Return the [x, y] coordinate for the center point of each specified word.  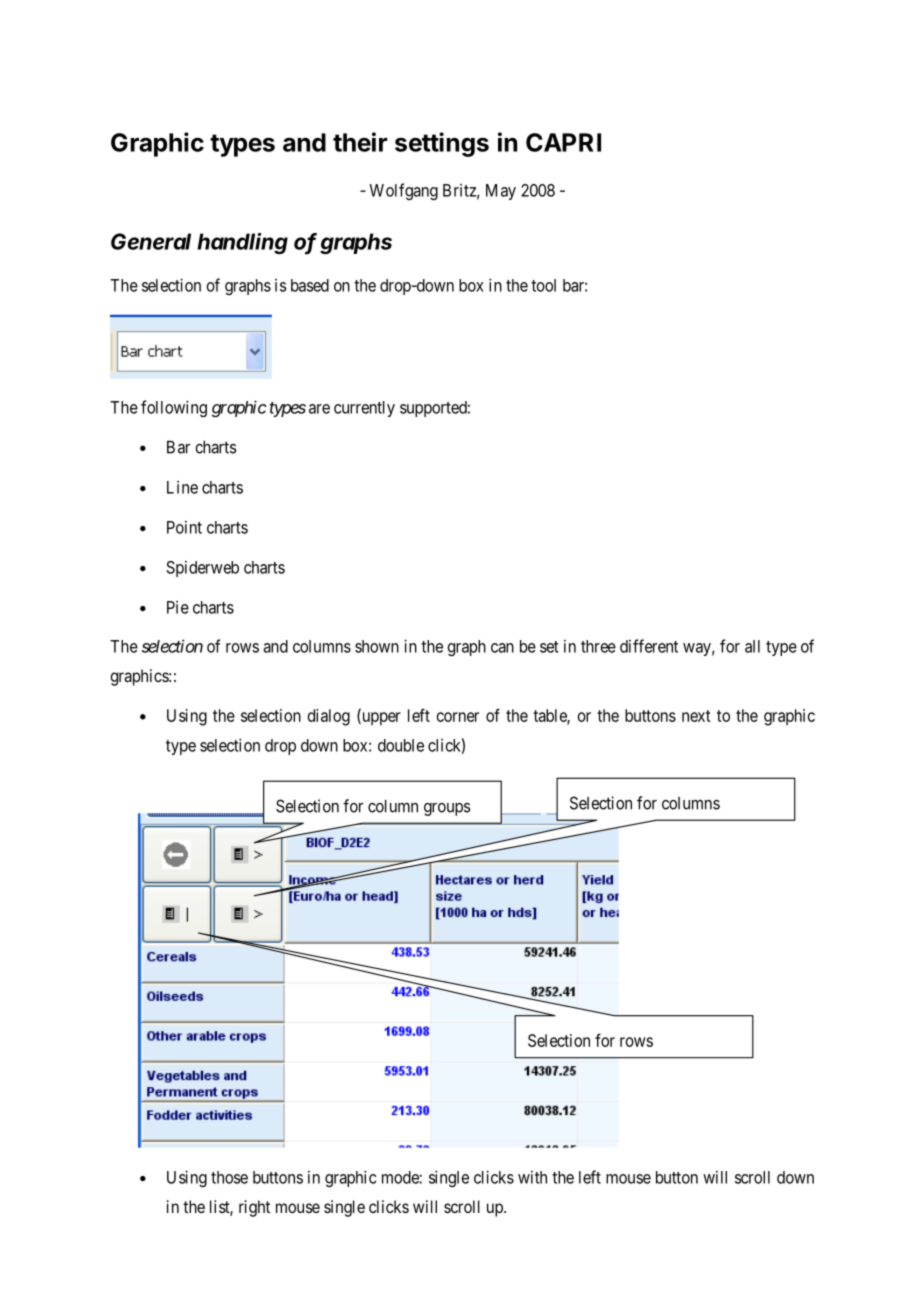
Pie [178, 607]
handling [242, 243]
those [229, 1177]
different [649, 646]
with [532, 1177]
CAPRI [563, 142]
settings [442, 144]
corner [458, 717]
